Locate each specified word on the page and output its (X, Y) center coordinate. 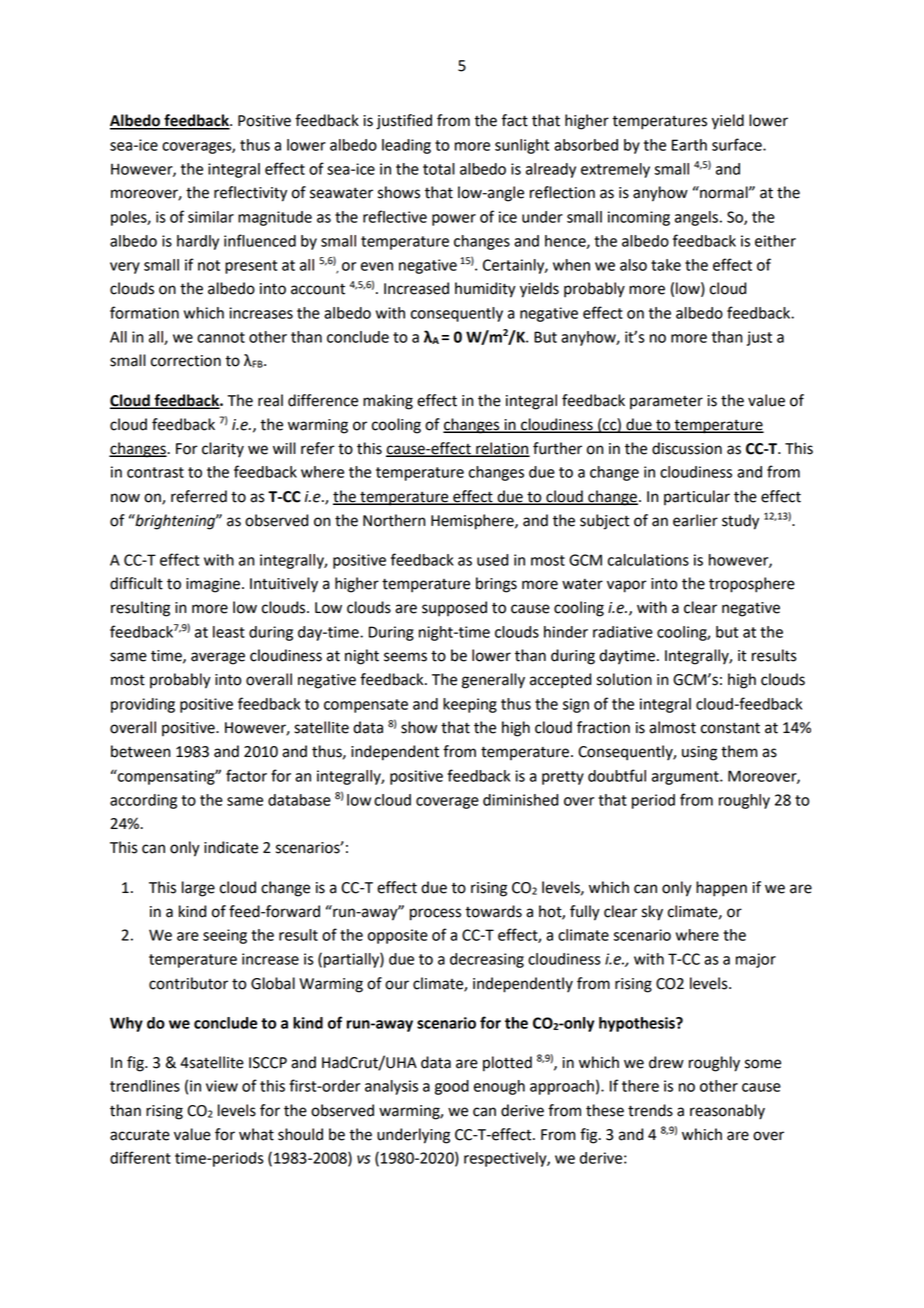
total (439, 169)
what (256, 1134)
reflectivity (250, 194)
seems (405, 657)
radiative (623, 632)
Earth (689, 145)
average (218, 658)
